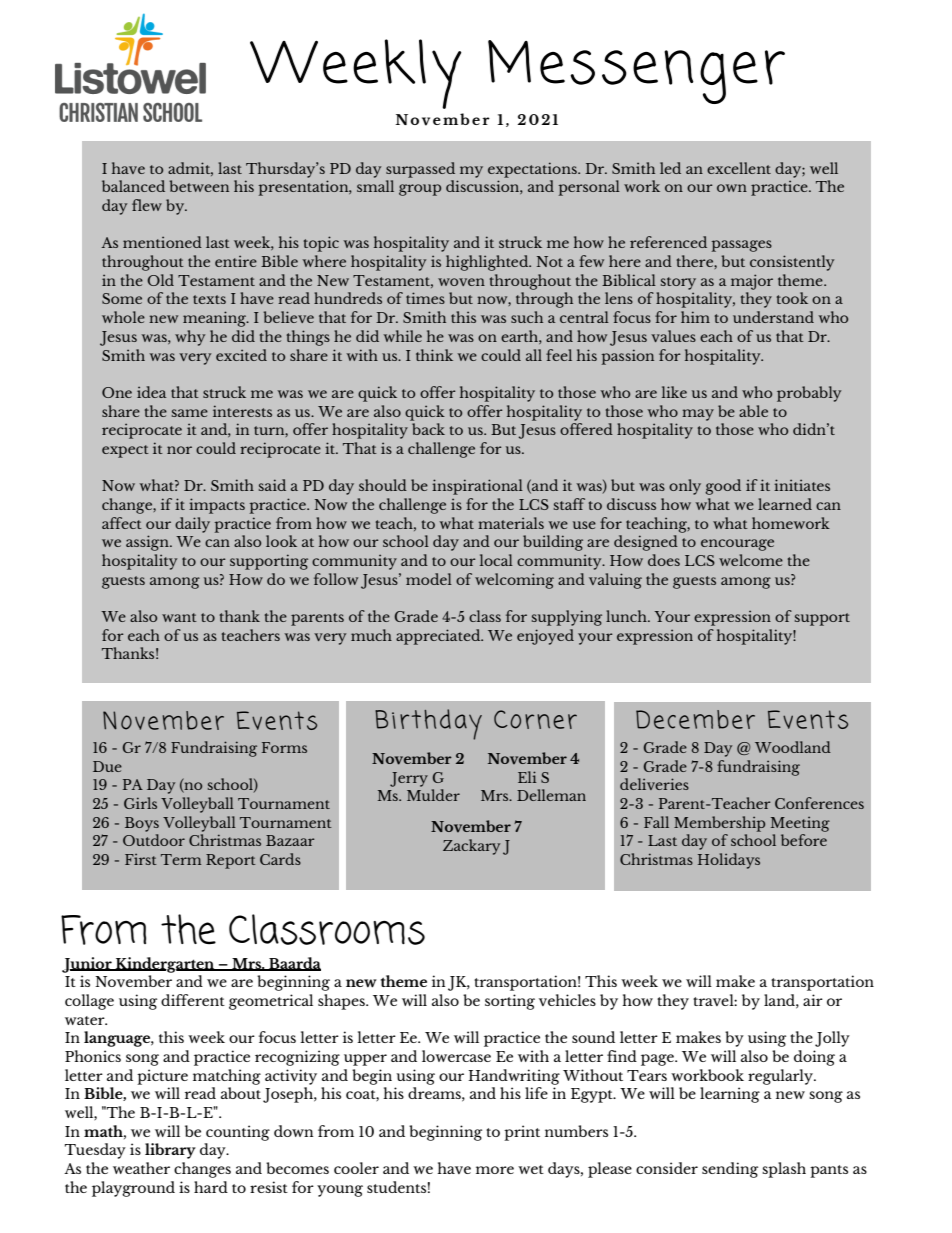 The image size is (952, 1233). Describe the element at coordinates (439, 637) in the screenshot. I see `appreciated` at that location.
